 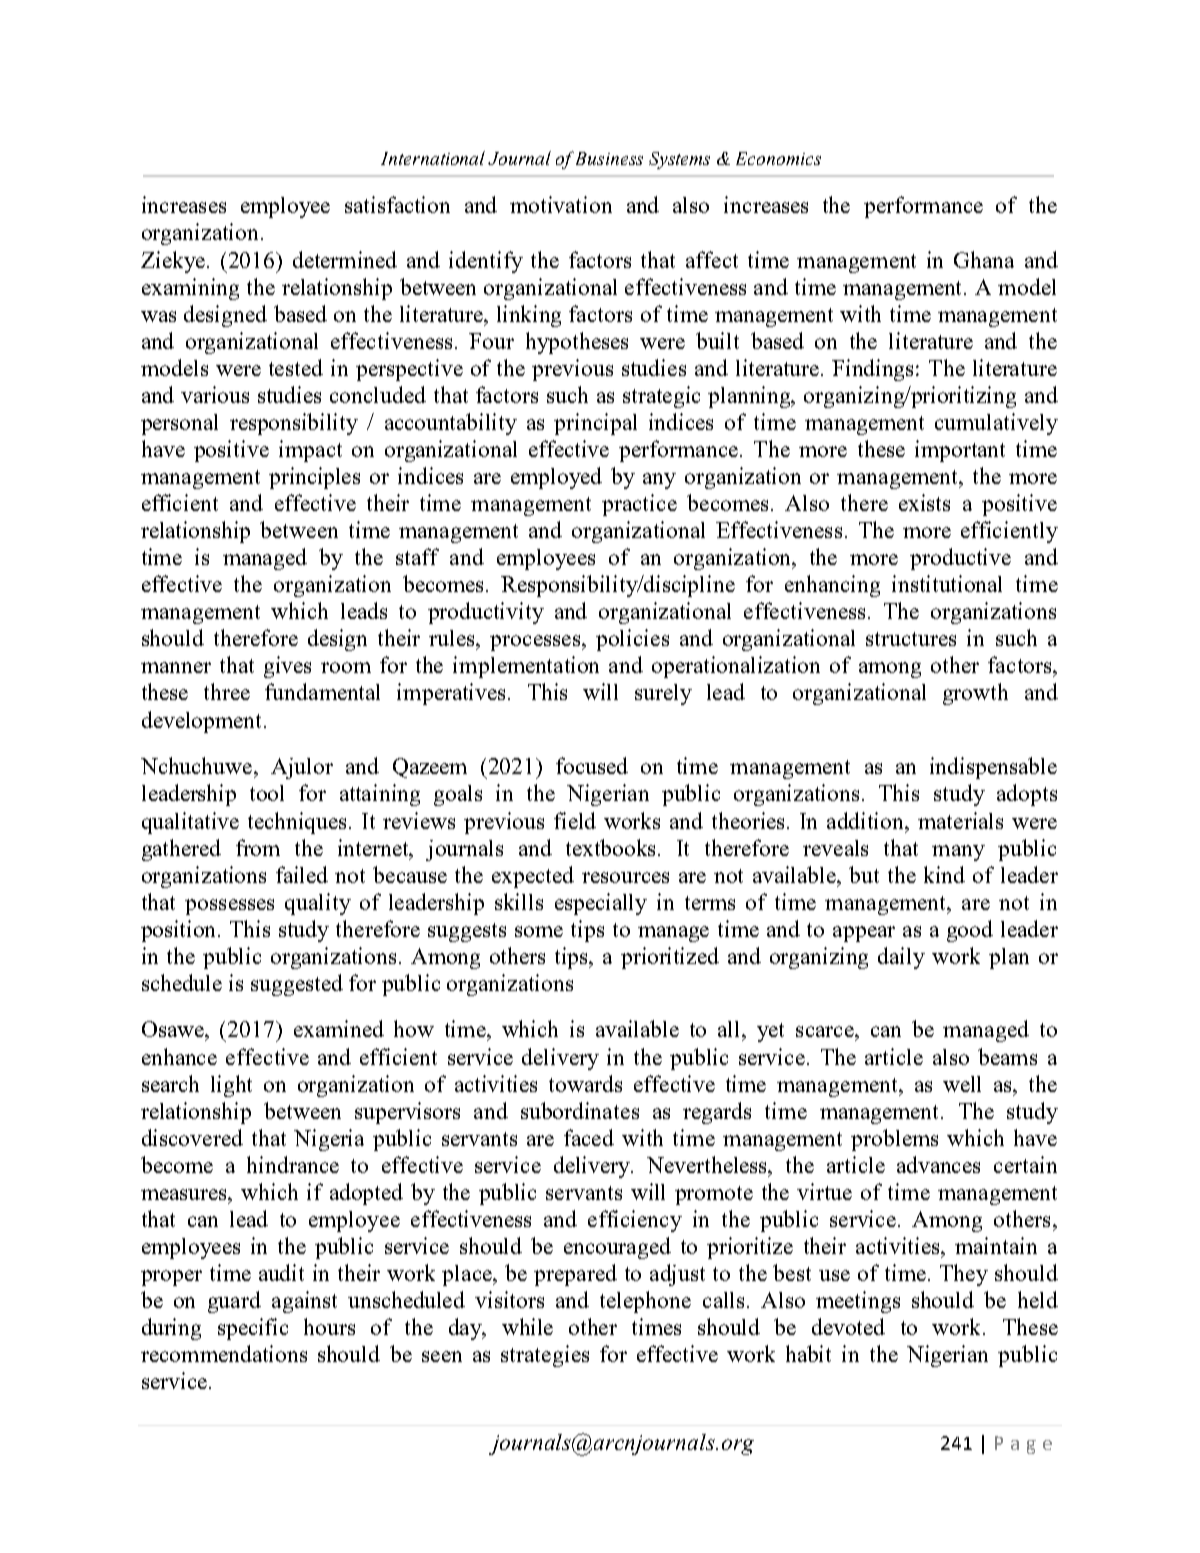 What do you see at coordinates (984, 259) in the page?
I see `Ghana` at bounding box center [984, 259].
